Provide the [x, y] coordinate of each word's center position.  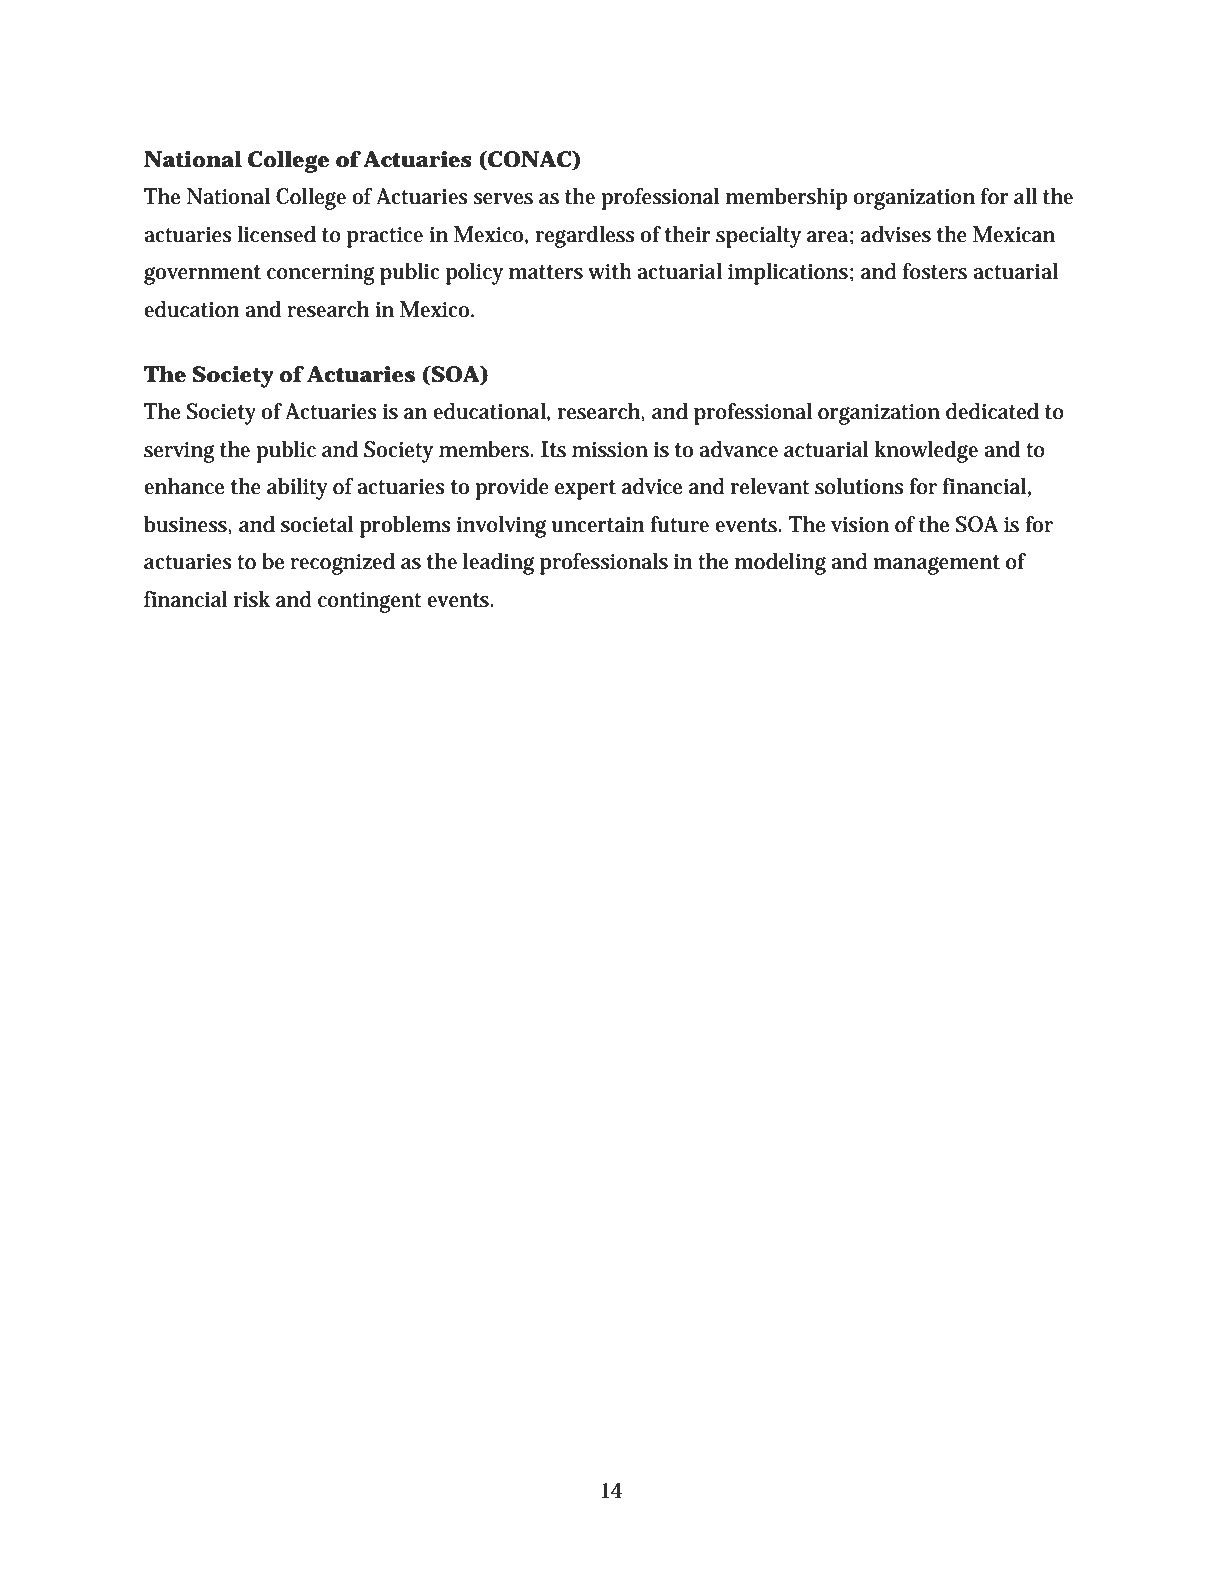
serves [503, 199]
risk [252, 599]
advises [896, 234]
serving [179, 452]
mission [610, 450]
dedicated [992, 411]
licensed [276, 234]
